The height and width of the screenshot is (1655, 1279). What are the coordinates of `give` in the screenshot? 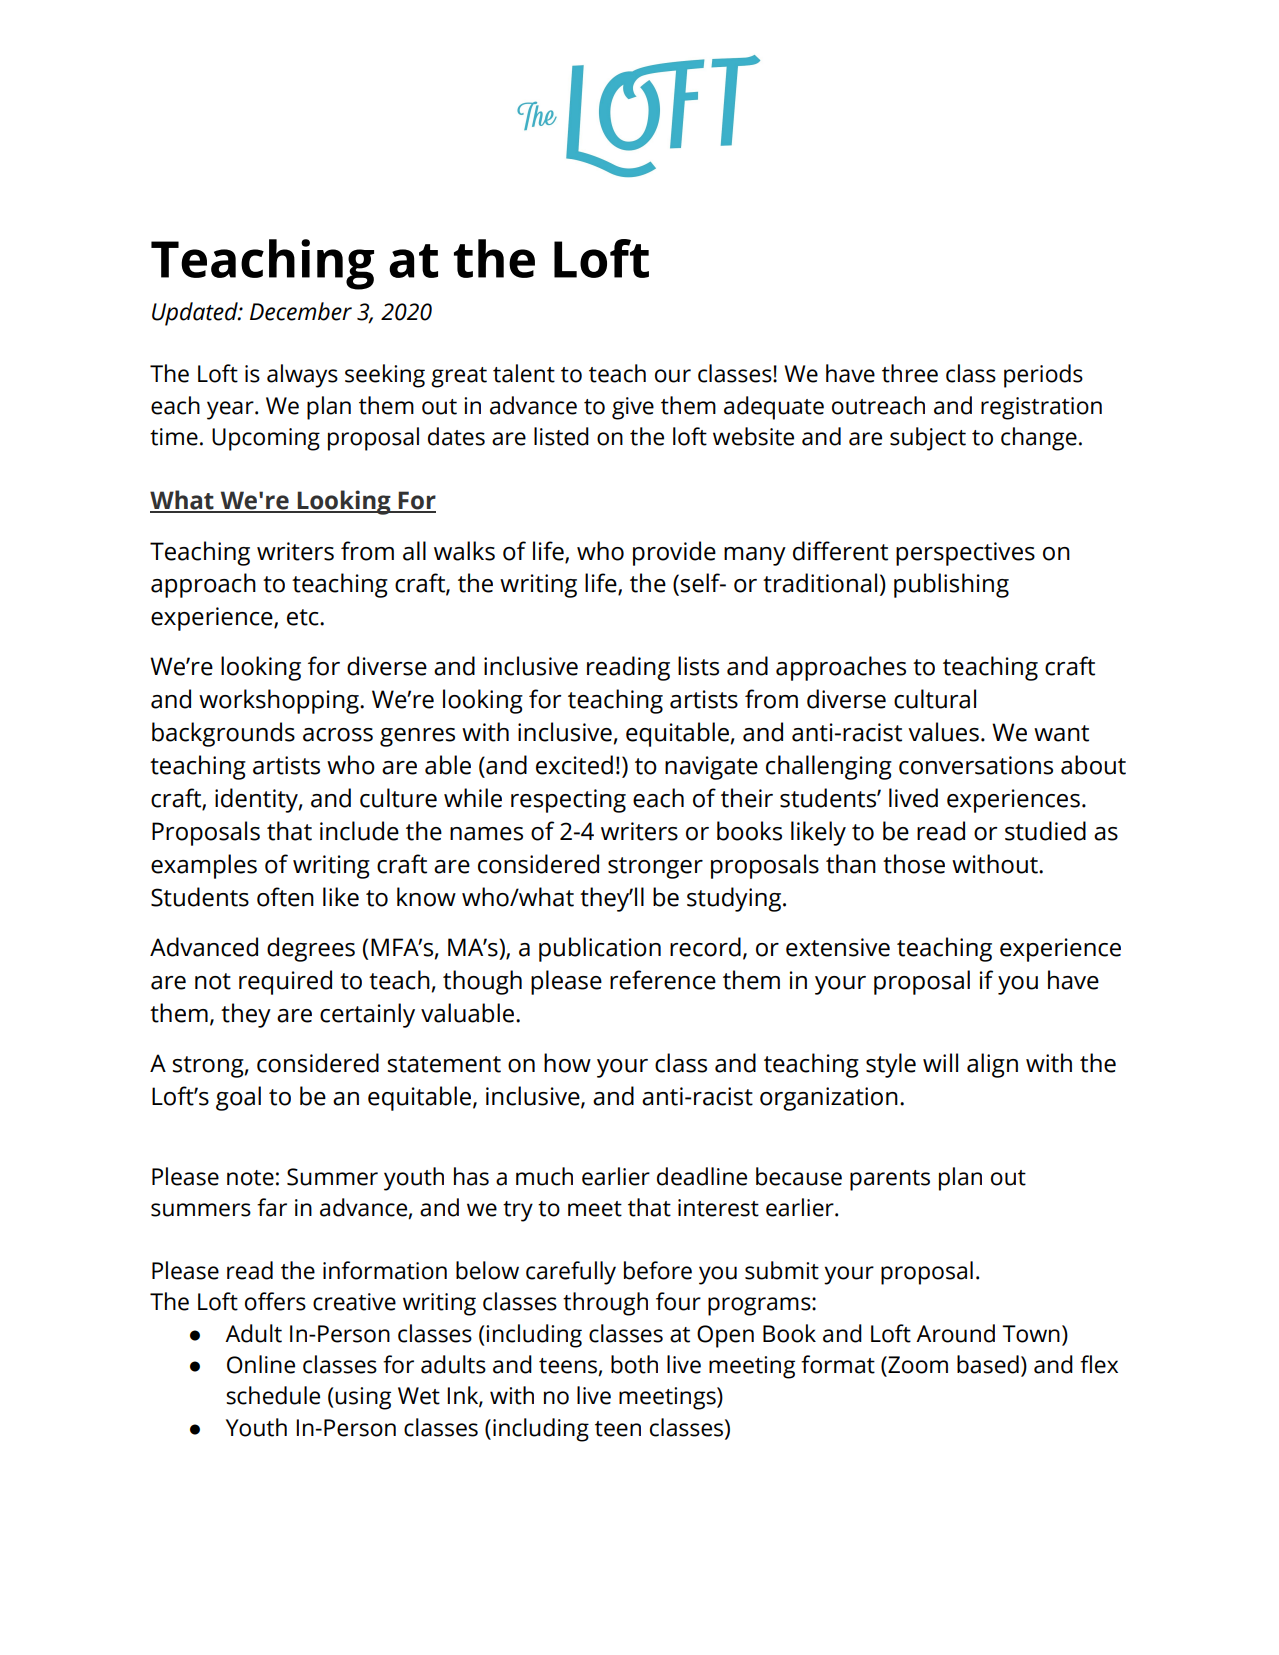 It's located at (633, 408).
